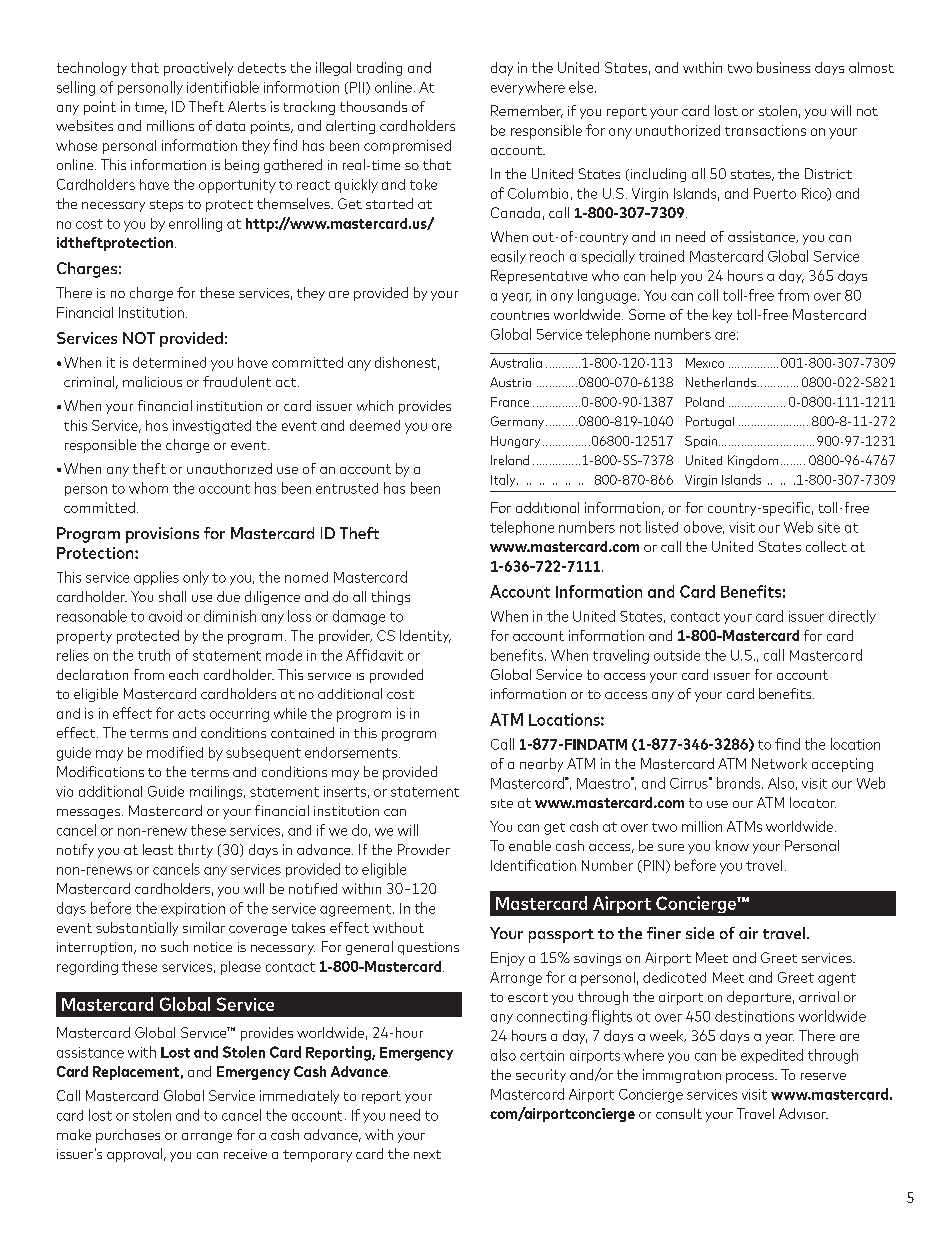  What do you see at coordinates (128, 1136) in the screenshot?
I see `purchases` at bounding box center [128, 1136].
